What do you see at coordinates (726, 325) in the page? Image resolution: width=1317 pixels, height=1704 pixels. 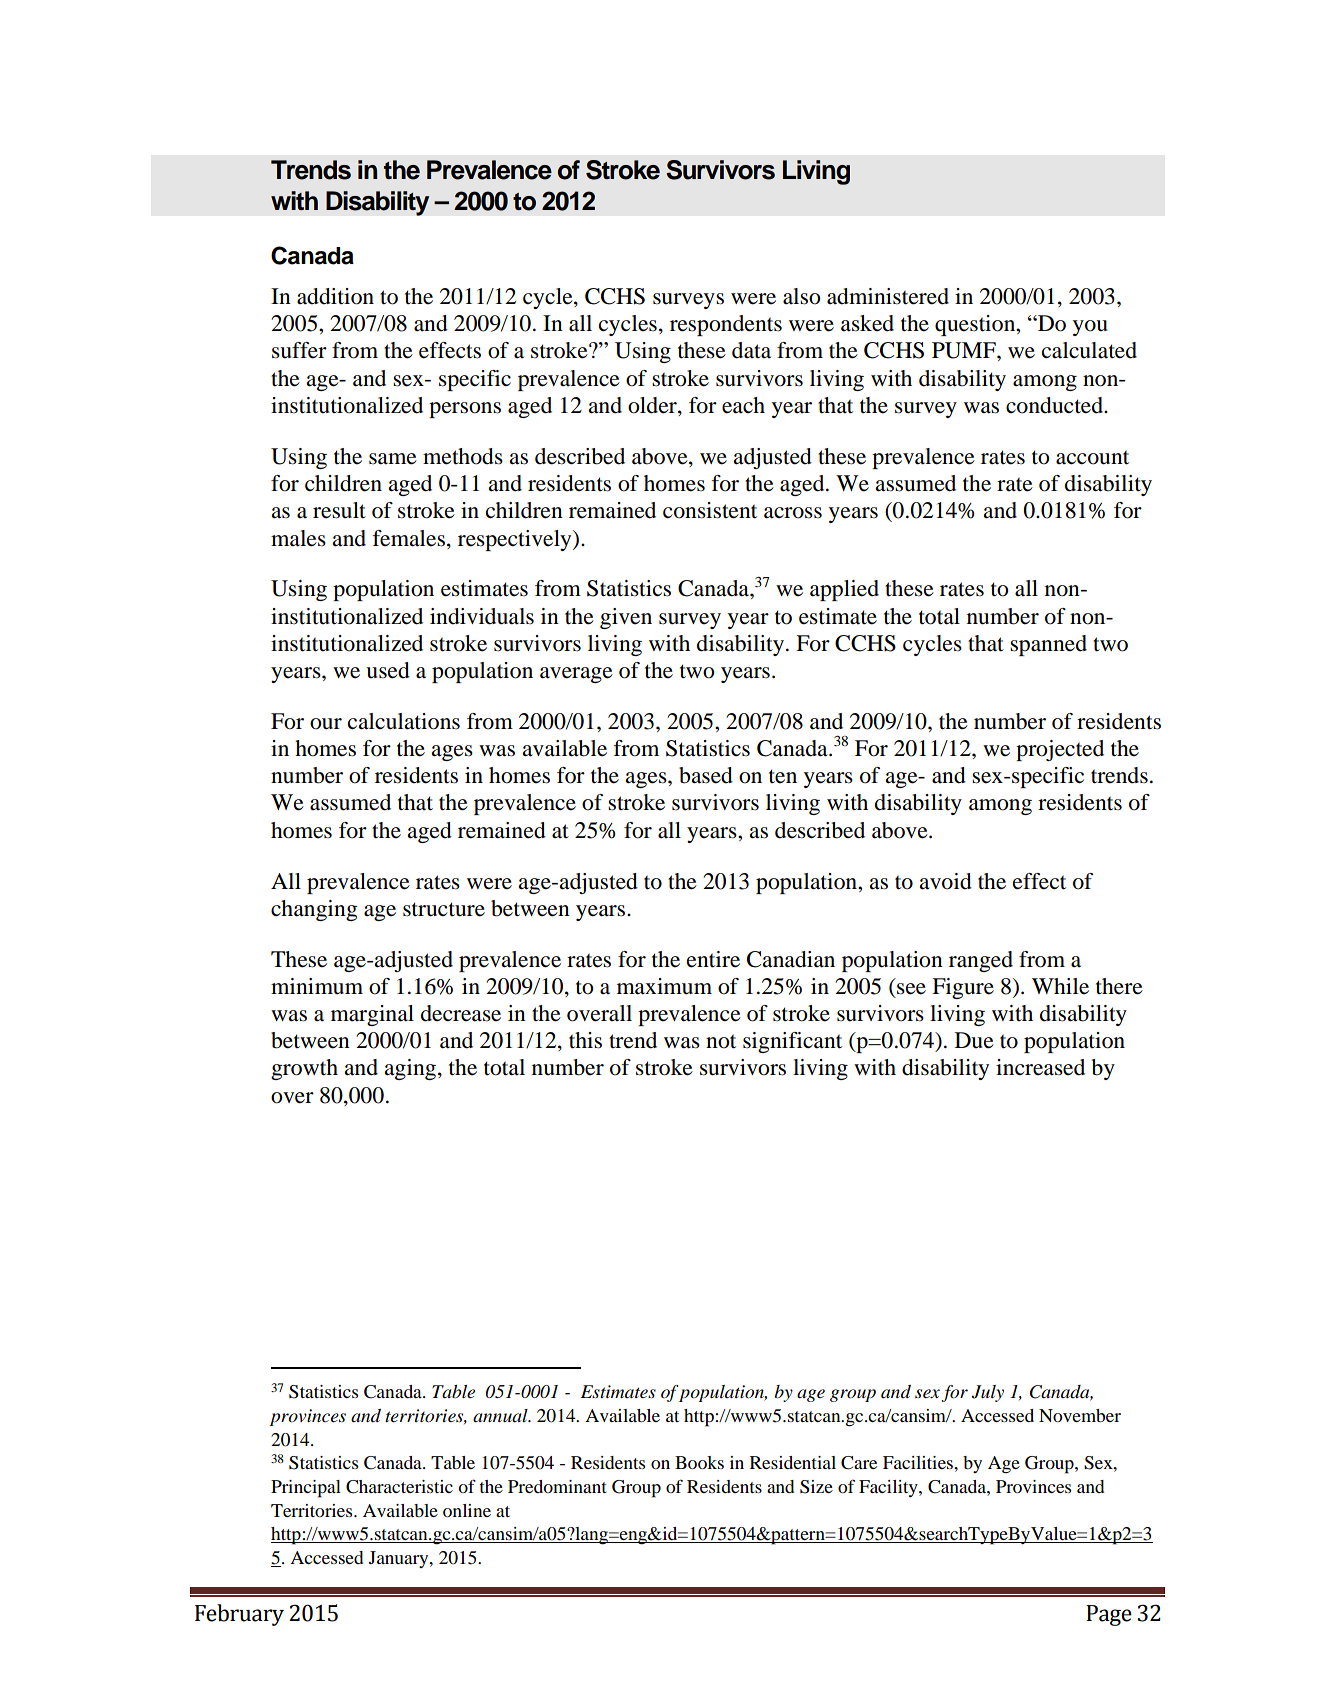 I see `respondents` at bounding box center [726, 325].
